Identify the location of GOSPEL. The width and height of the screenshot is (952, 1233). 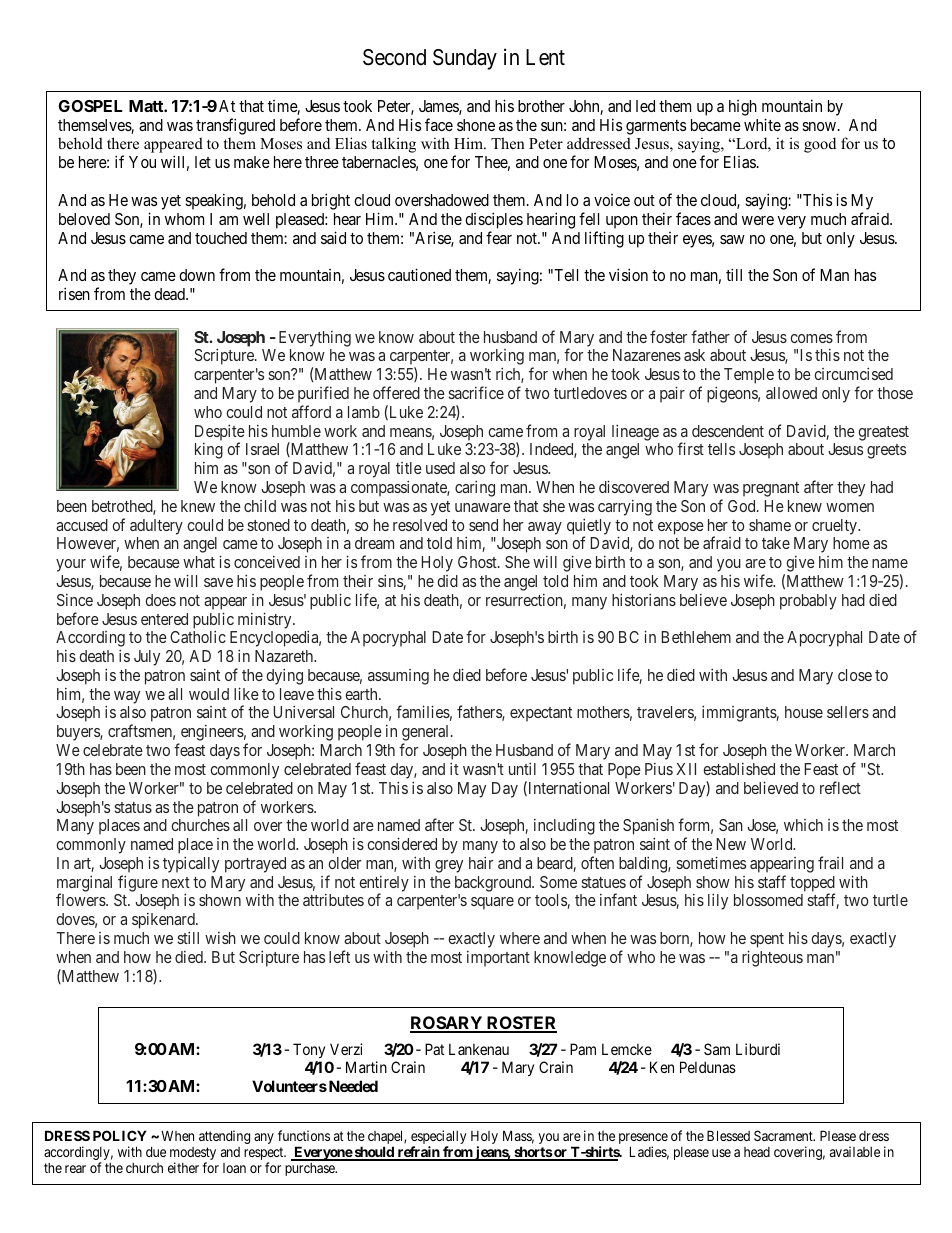
(90, 106).
